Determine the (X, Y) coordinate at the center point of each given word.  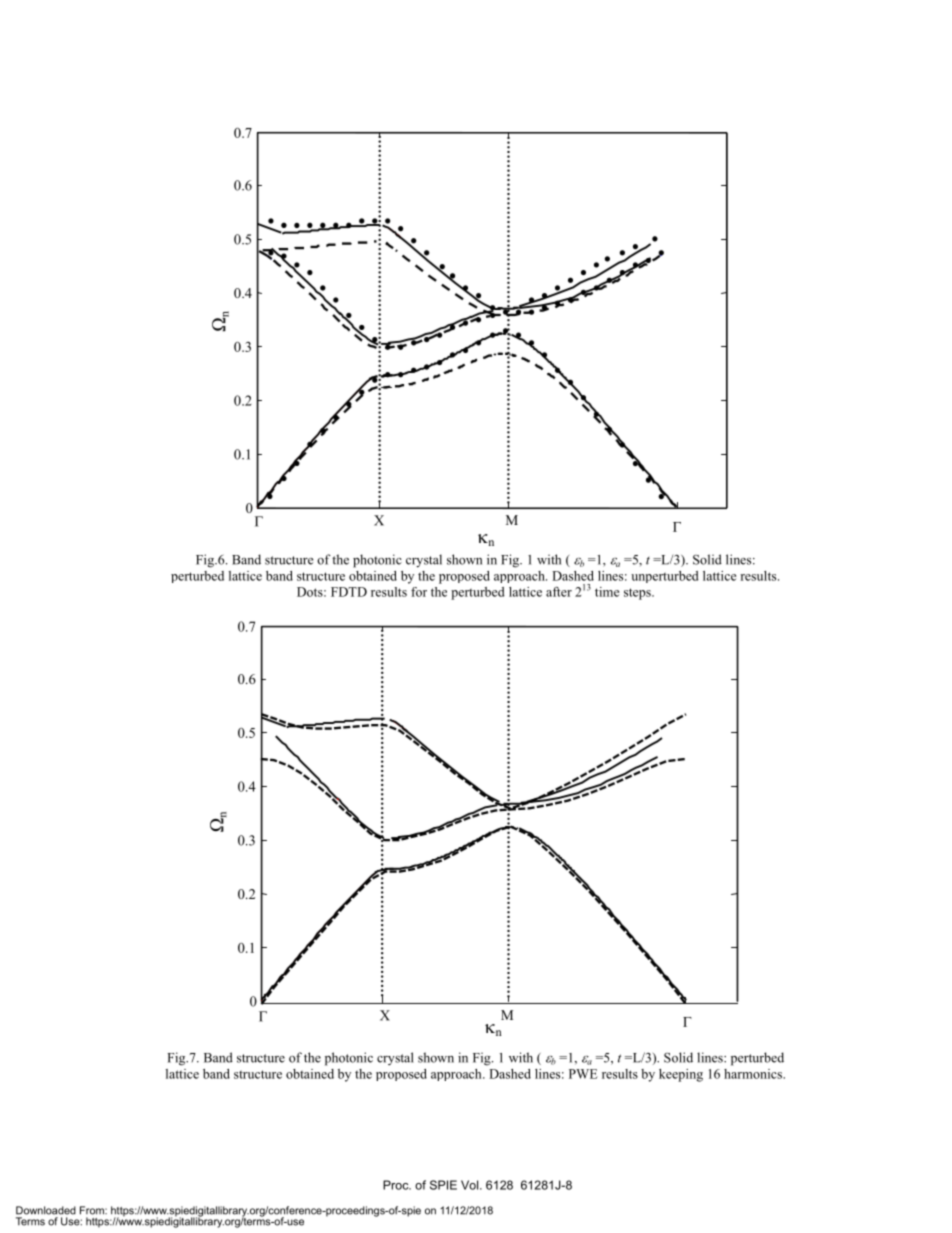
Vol (471, 1185)
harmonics (754, 1074)
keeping (681, 1075)
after (559, 592)
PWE (583, 1074)
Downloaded (46, 1210)
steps (638, 594)
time (607, 592)
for (419, 592)
